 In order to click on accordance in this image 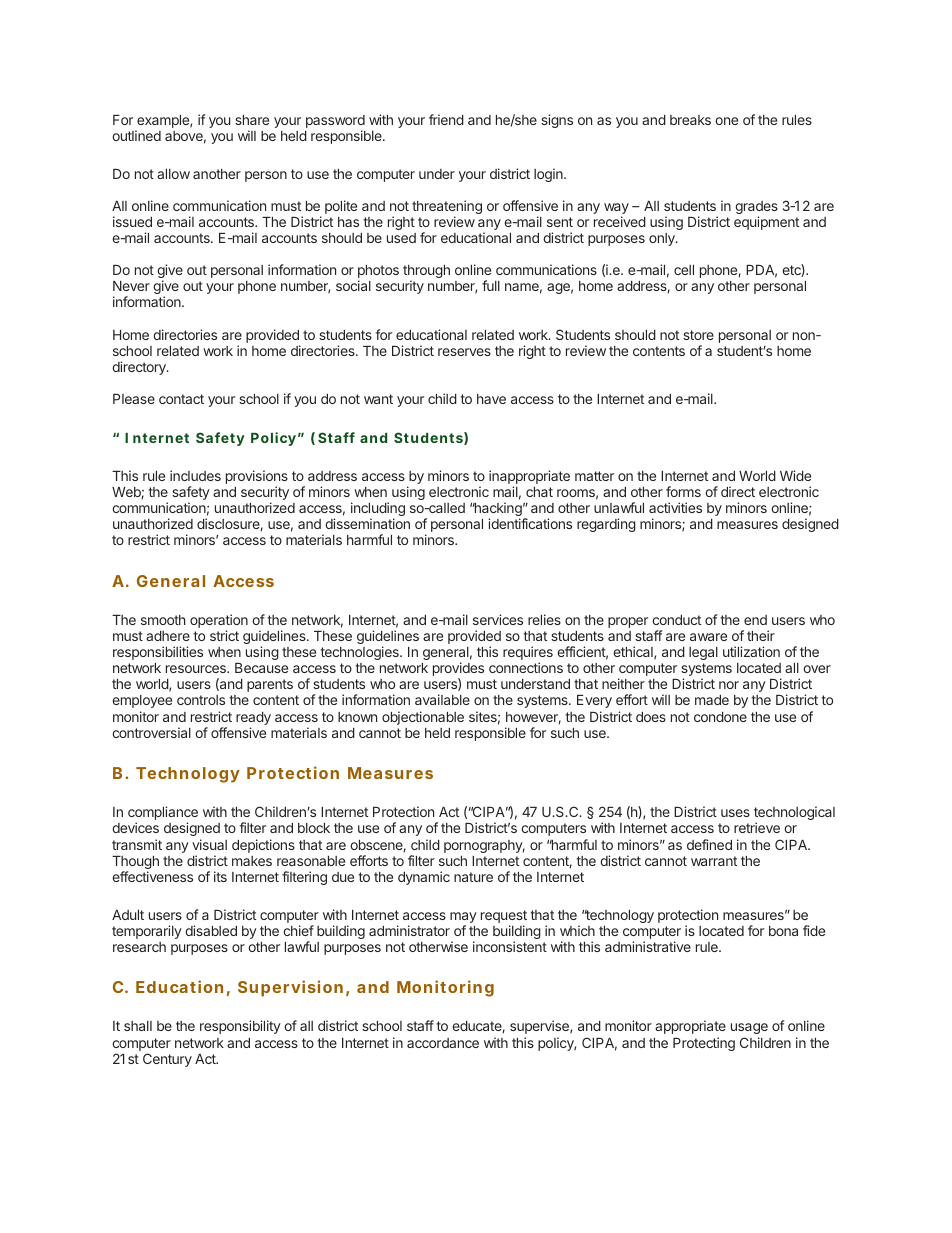, I will do `click(443, 1043)`.
